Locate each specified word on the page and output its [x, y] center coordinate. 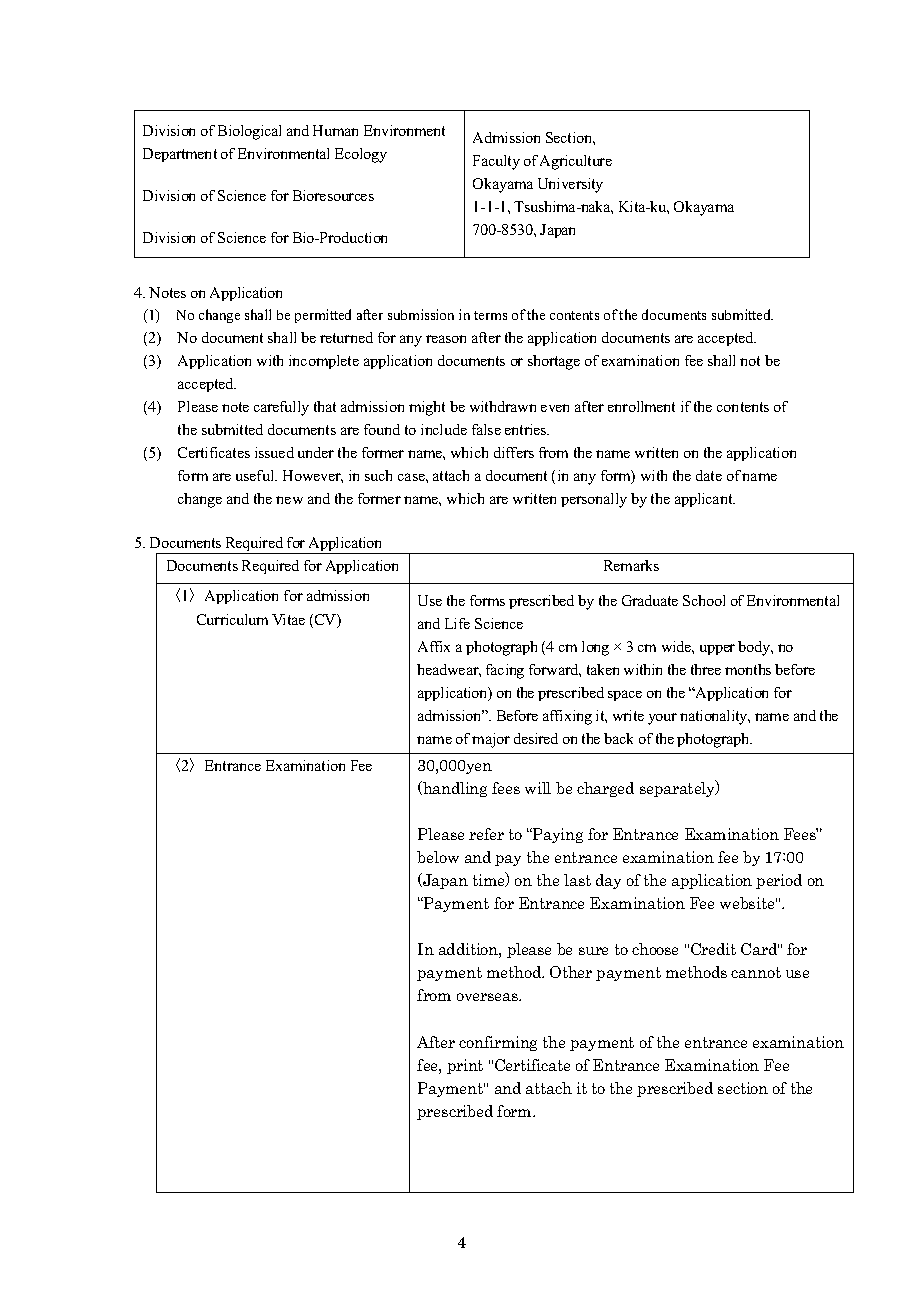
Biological [249, 132]
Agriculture [576, 162]
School [704, 600]
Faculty [496, 162]
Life [457, 623]
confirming [498, 1043]
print [465, 1066]
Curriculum [232, 619]
